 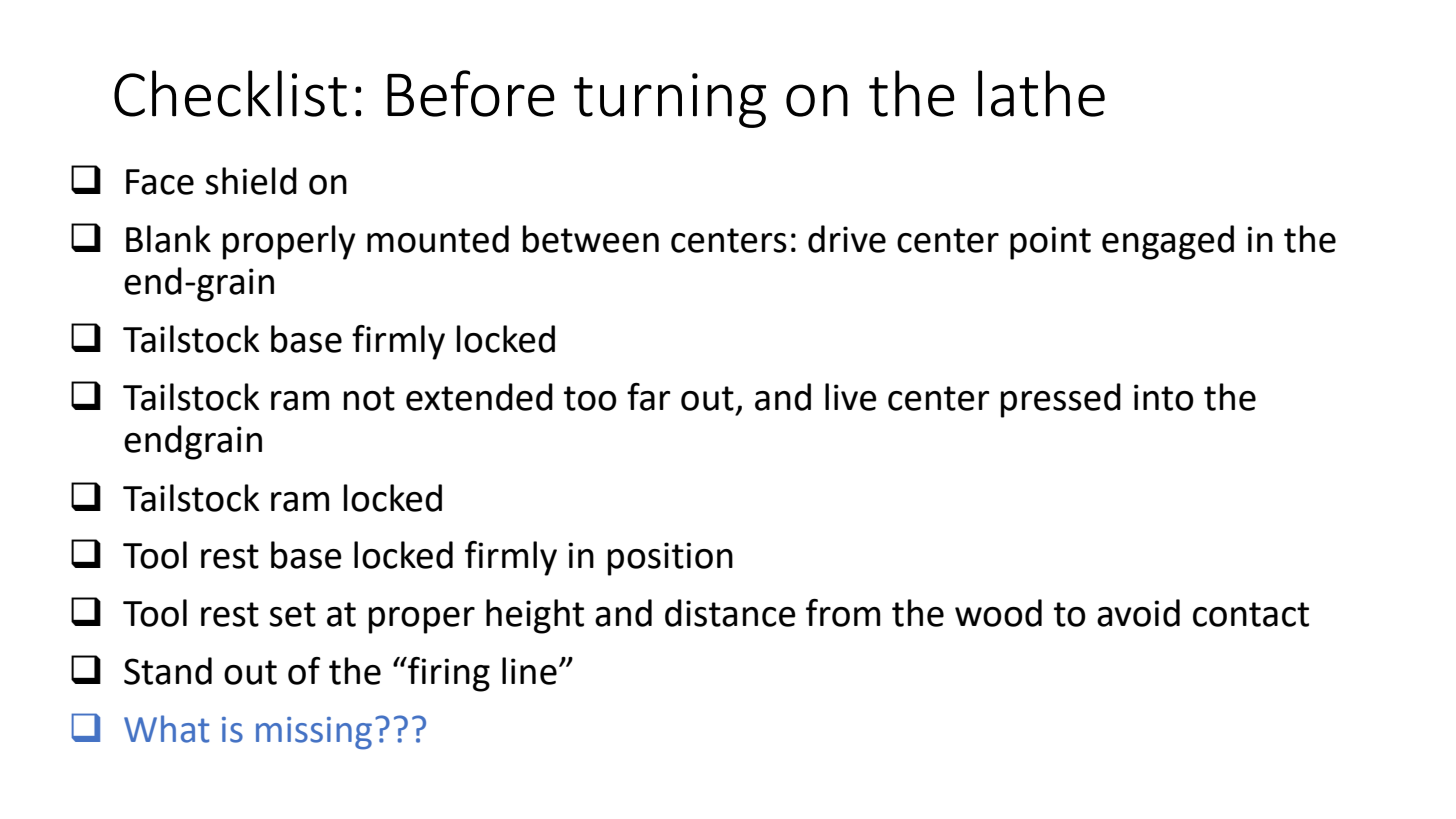 I want to click on Checklist, so click(x=230, y=93).
